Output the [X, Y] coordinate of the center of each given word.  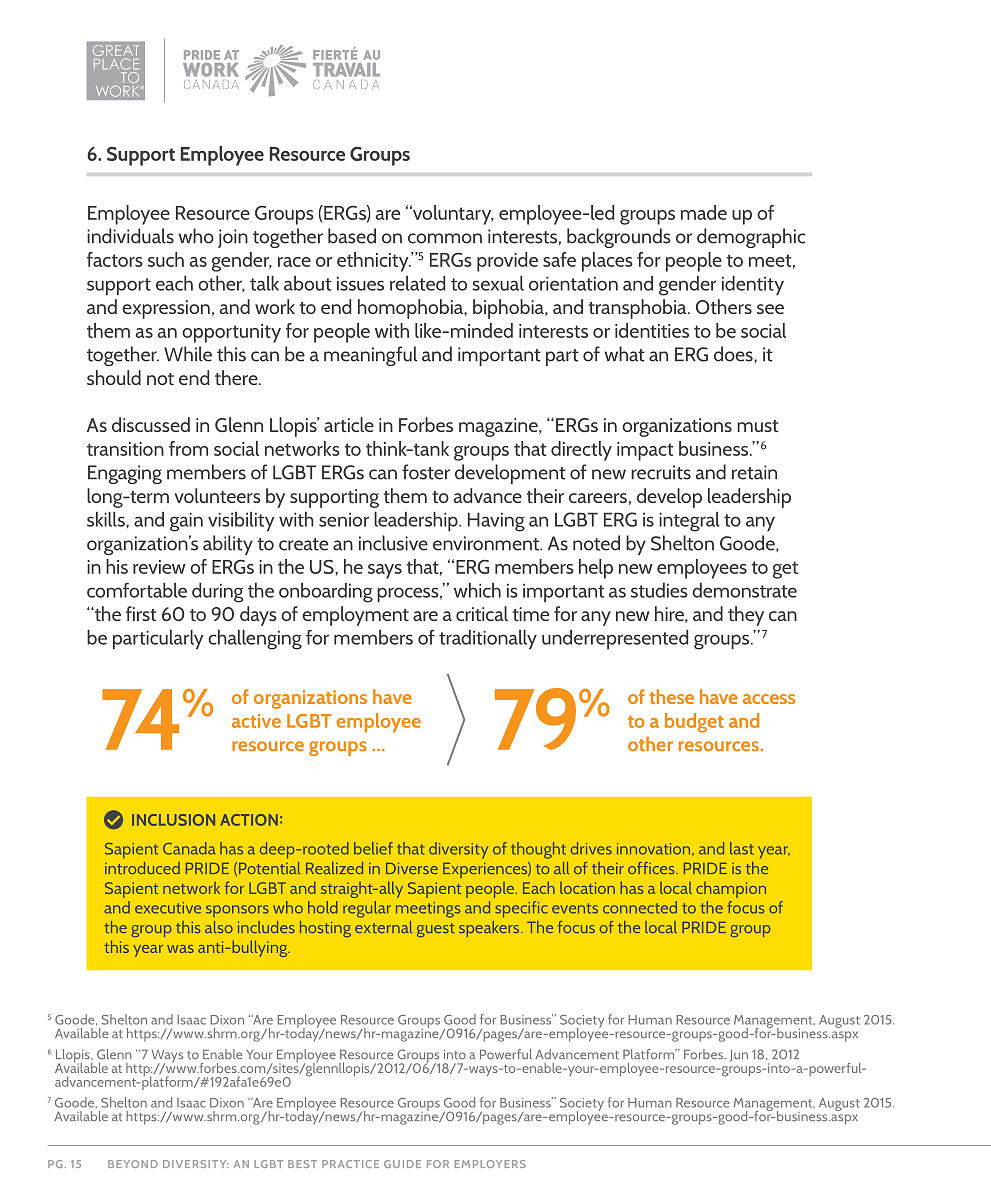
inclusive [393, 543]
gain [186, 522]
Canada [189, 848]
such [166, 259]
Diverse [412, 868]
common [445, 238]
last [742, 848]
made [704, 212]
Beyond [133, 1164]
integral [689, 522]
